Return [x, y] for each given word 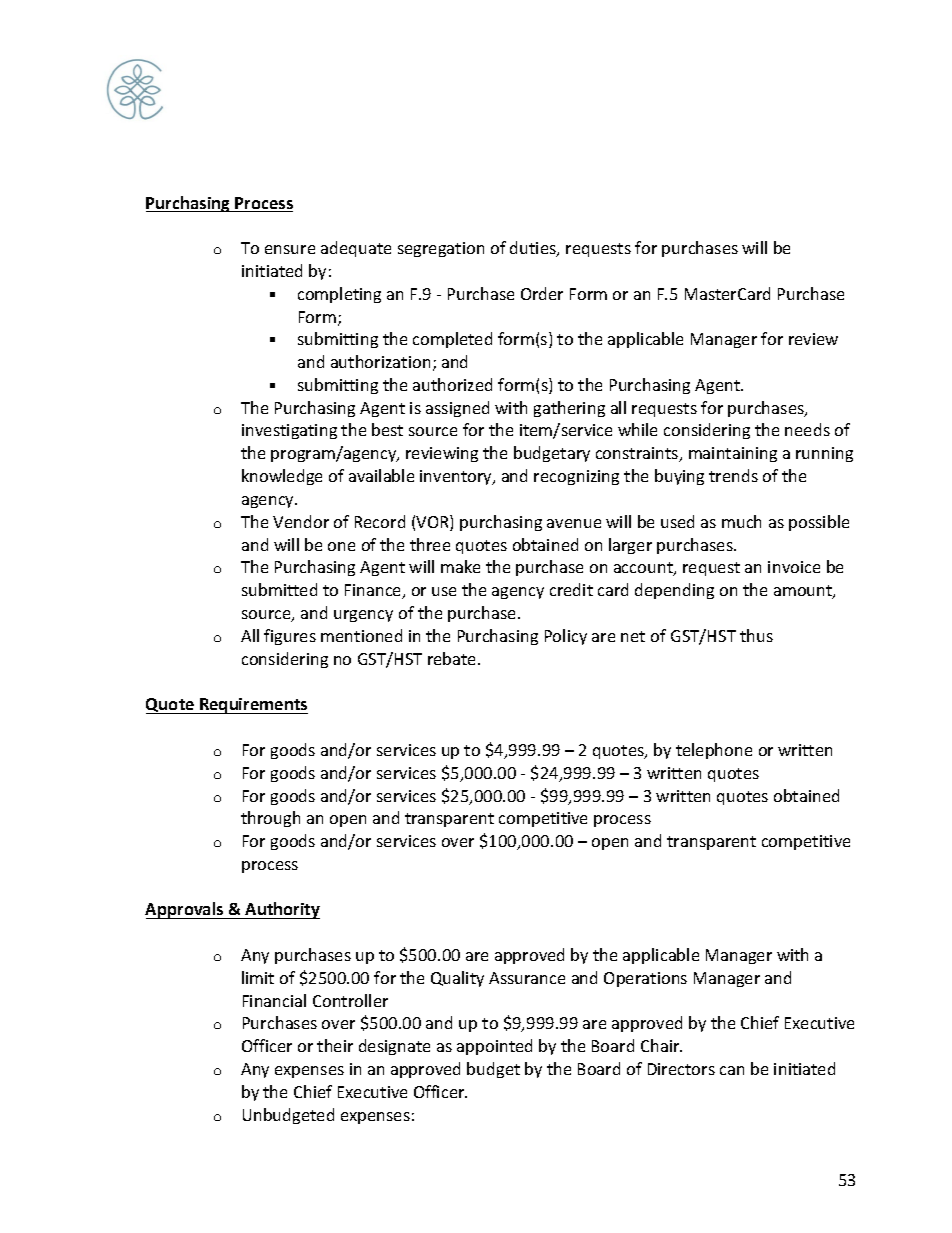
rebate [453, 658]
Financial [274, 1000]
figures [290, 637]
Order [542, 293]
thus [756, 635]
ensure [290, 249]
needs [807, 429]
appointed [494, 1047]
